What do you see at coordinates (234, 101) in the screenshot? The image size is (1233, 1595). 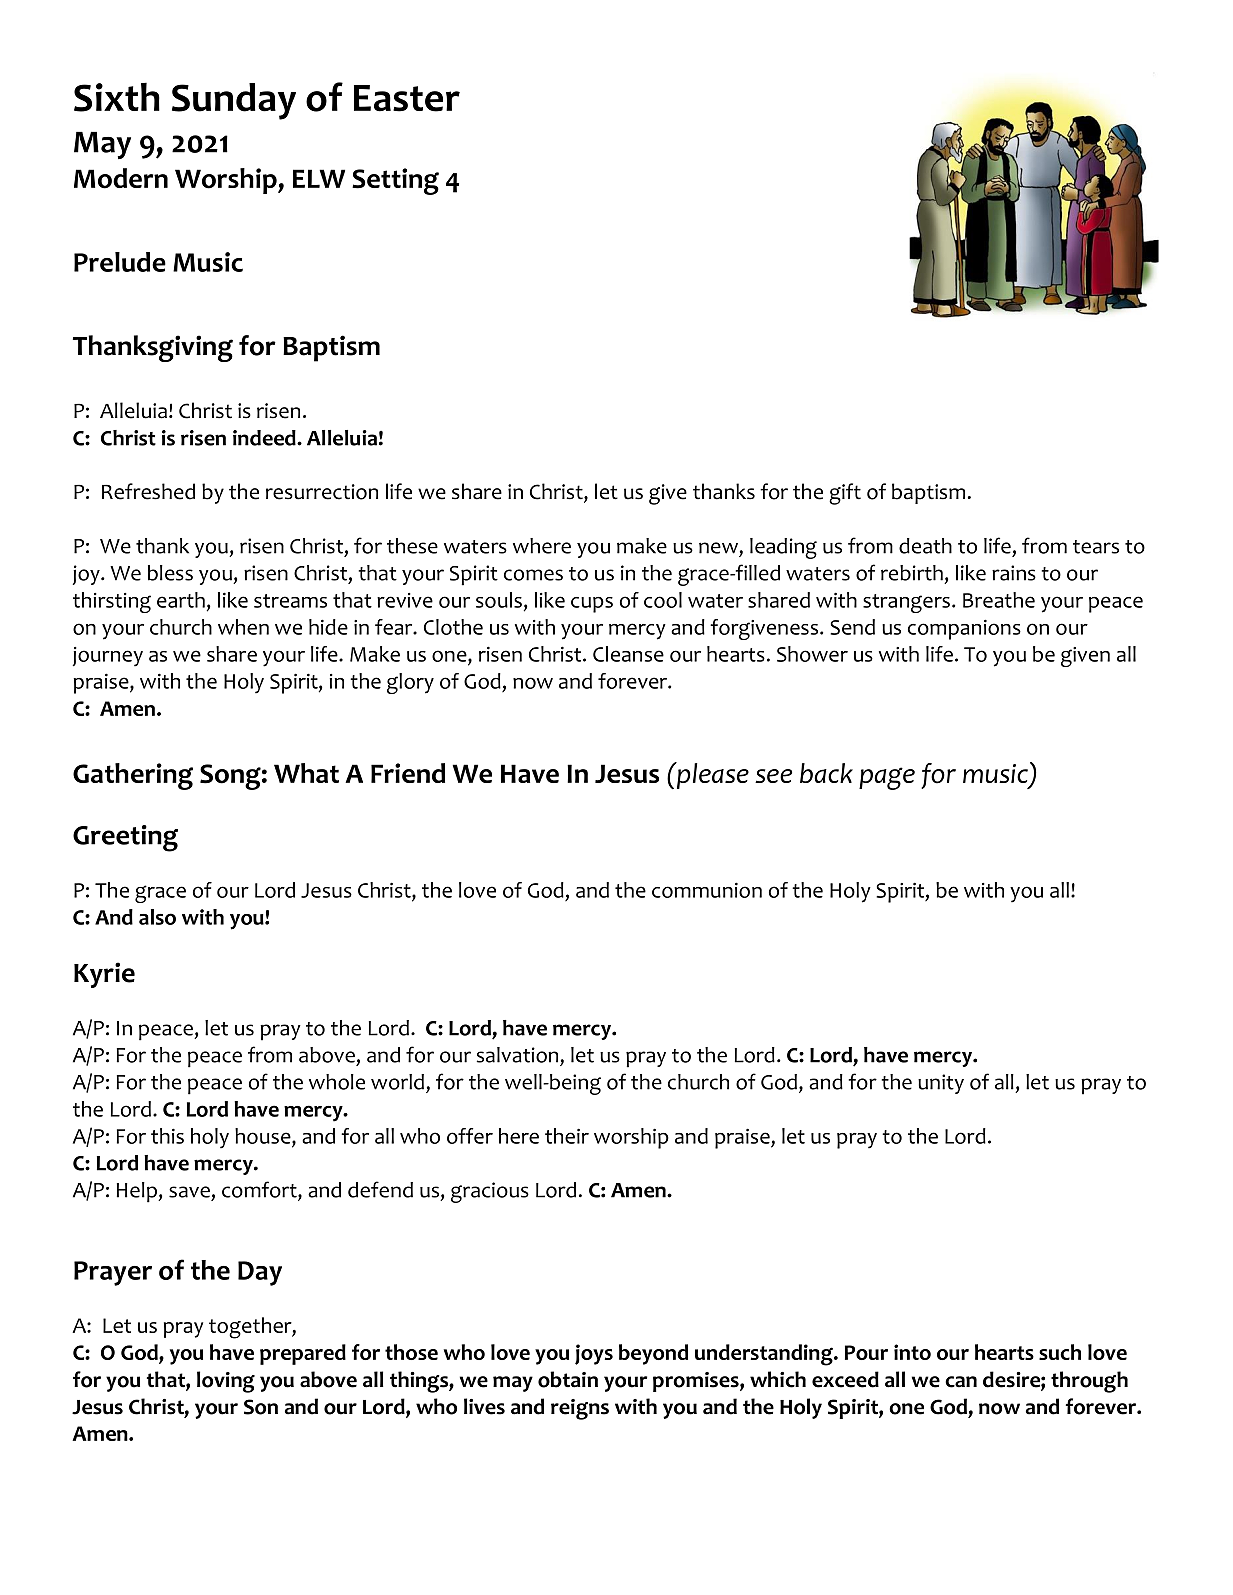 I see `Sunday` at bounding box center [234, 101].
